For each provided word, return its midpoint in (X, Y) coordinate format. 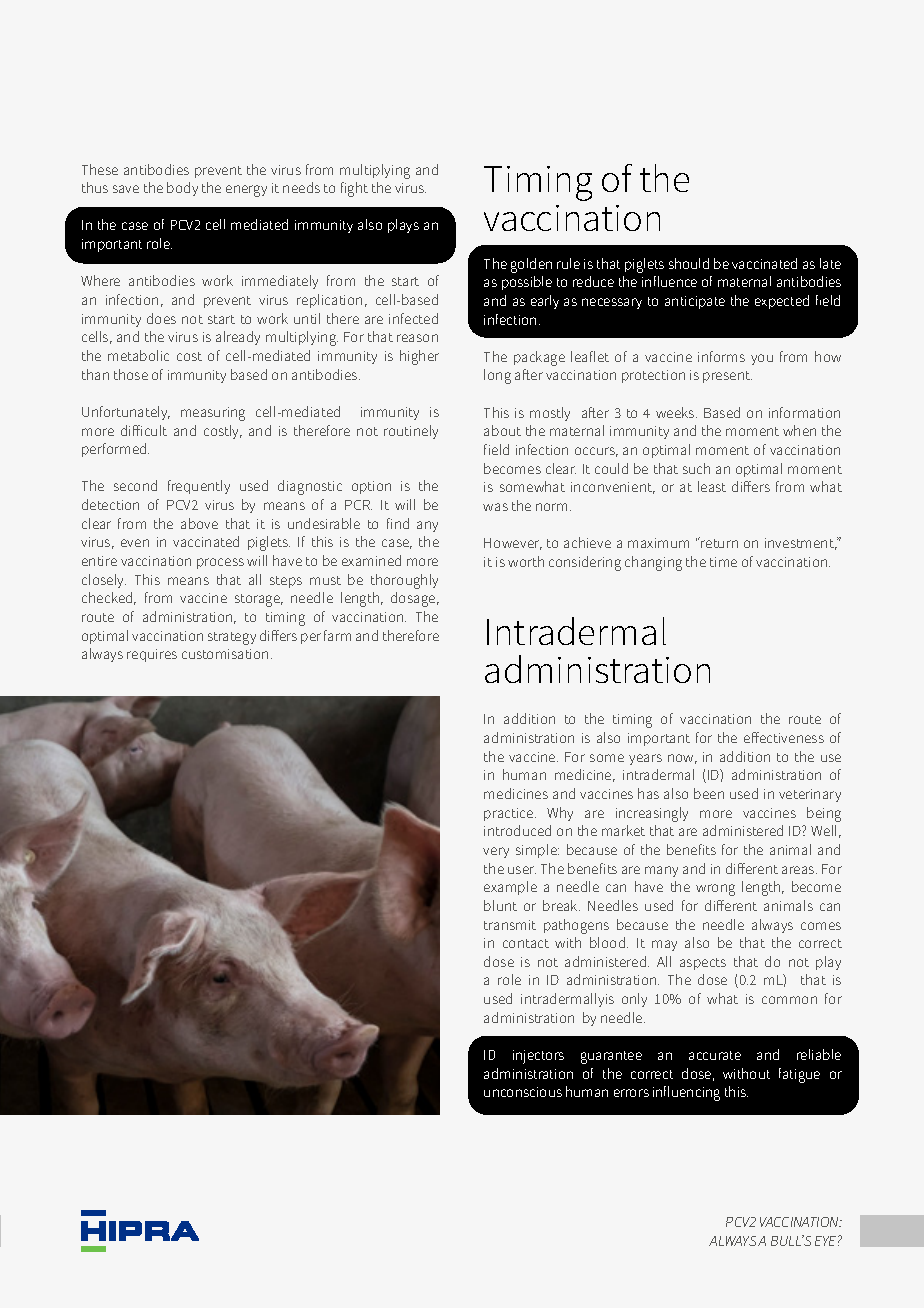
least (712, 486)
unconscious (523, 1092)
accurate (715, 1055)
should (689, 263)
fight (354, 189)
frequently (199, 487)
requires (152, 655)
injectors (538, 1057)
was (495, 507)
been (709, 793)
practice (510, 814)
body (182, 189)
